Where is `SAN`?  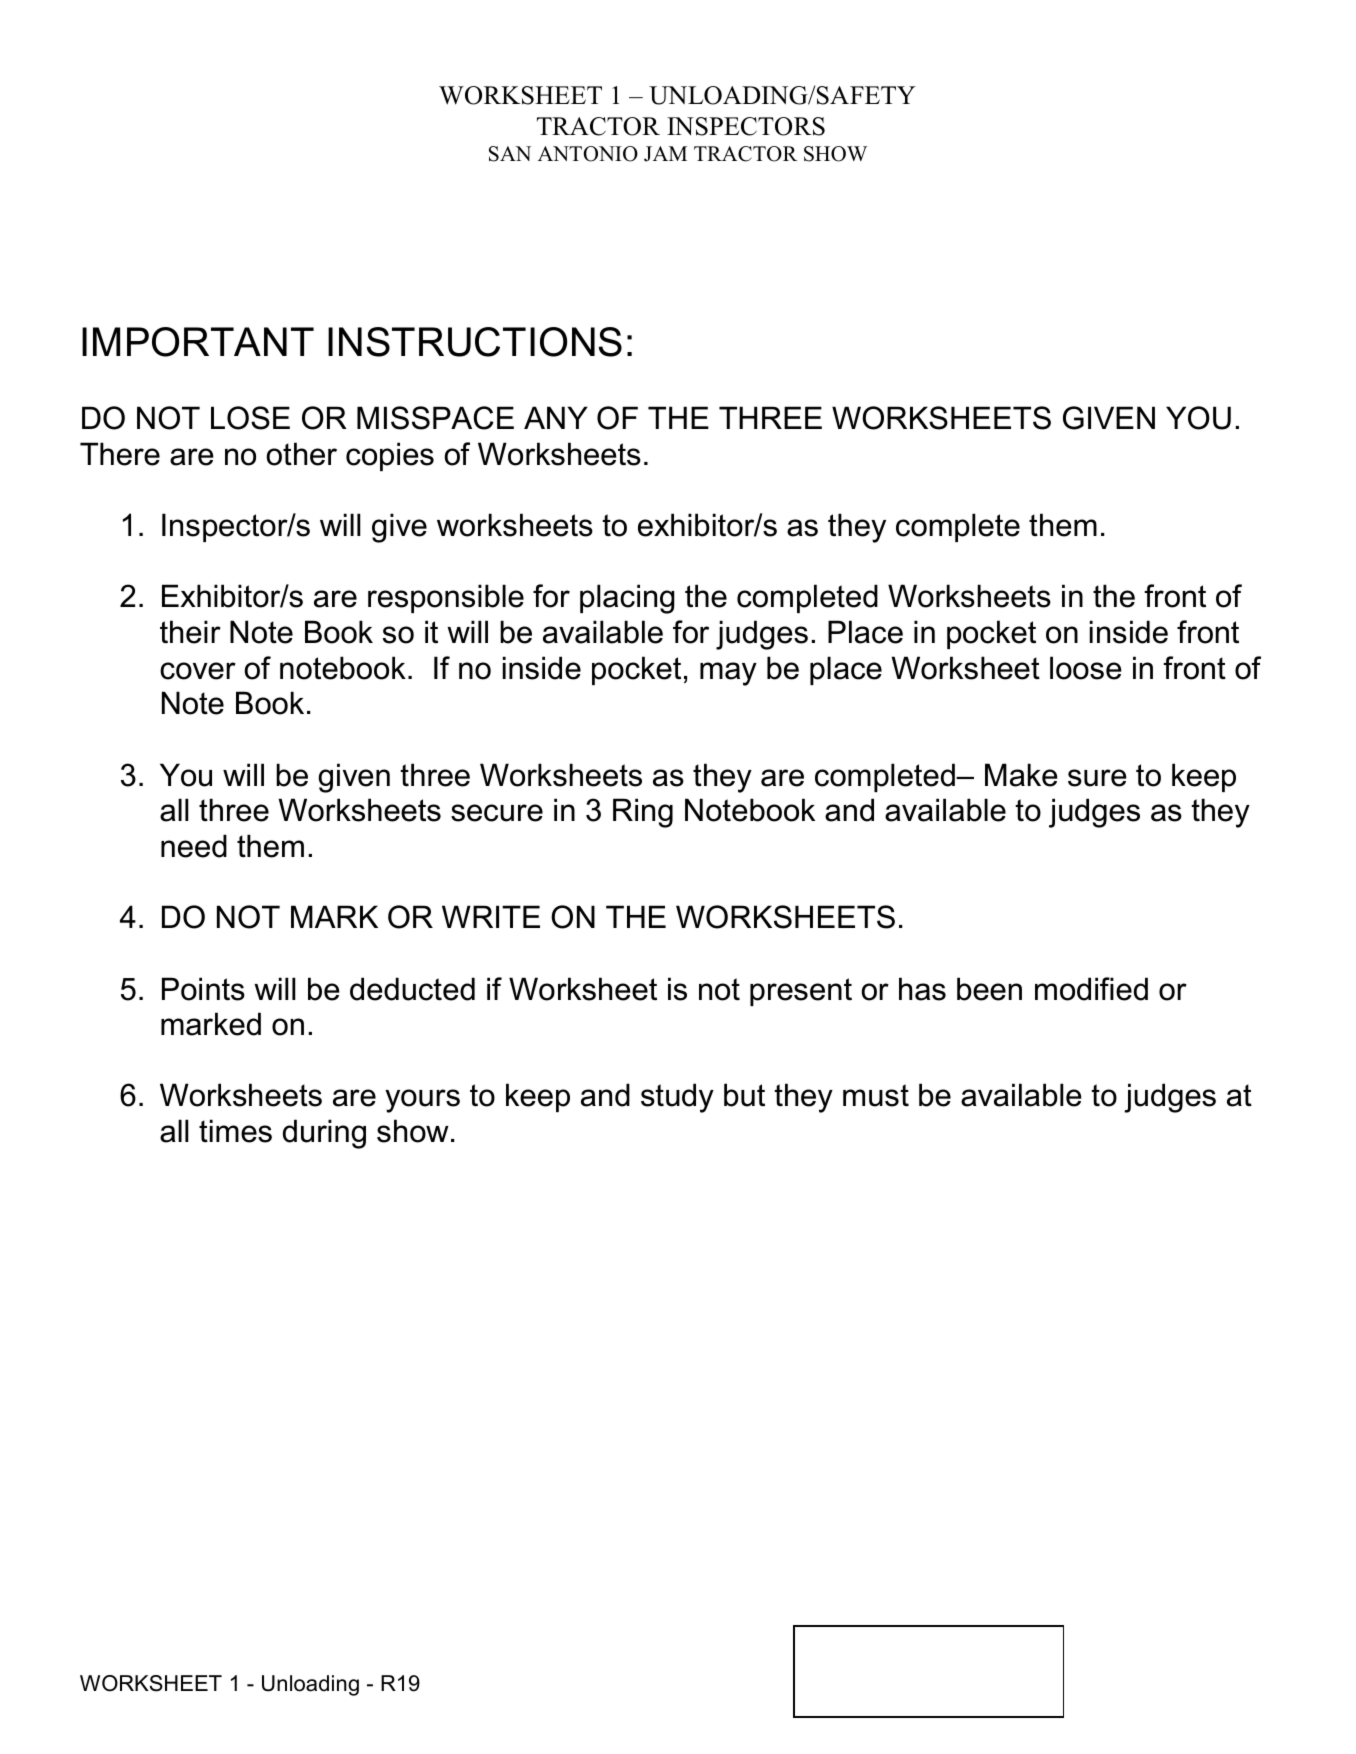
SAN is located at coordinates (510, 154).
